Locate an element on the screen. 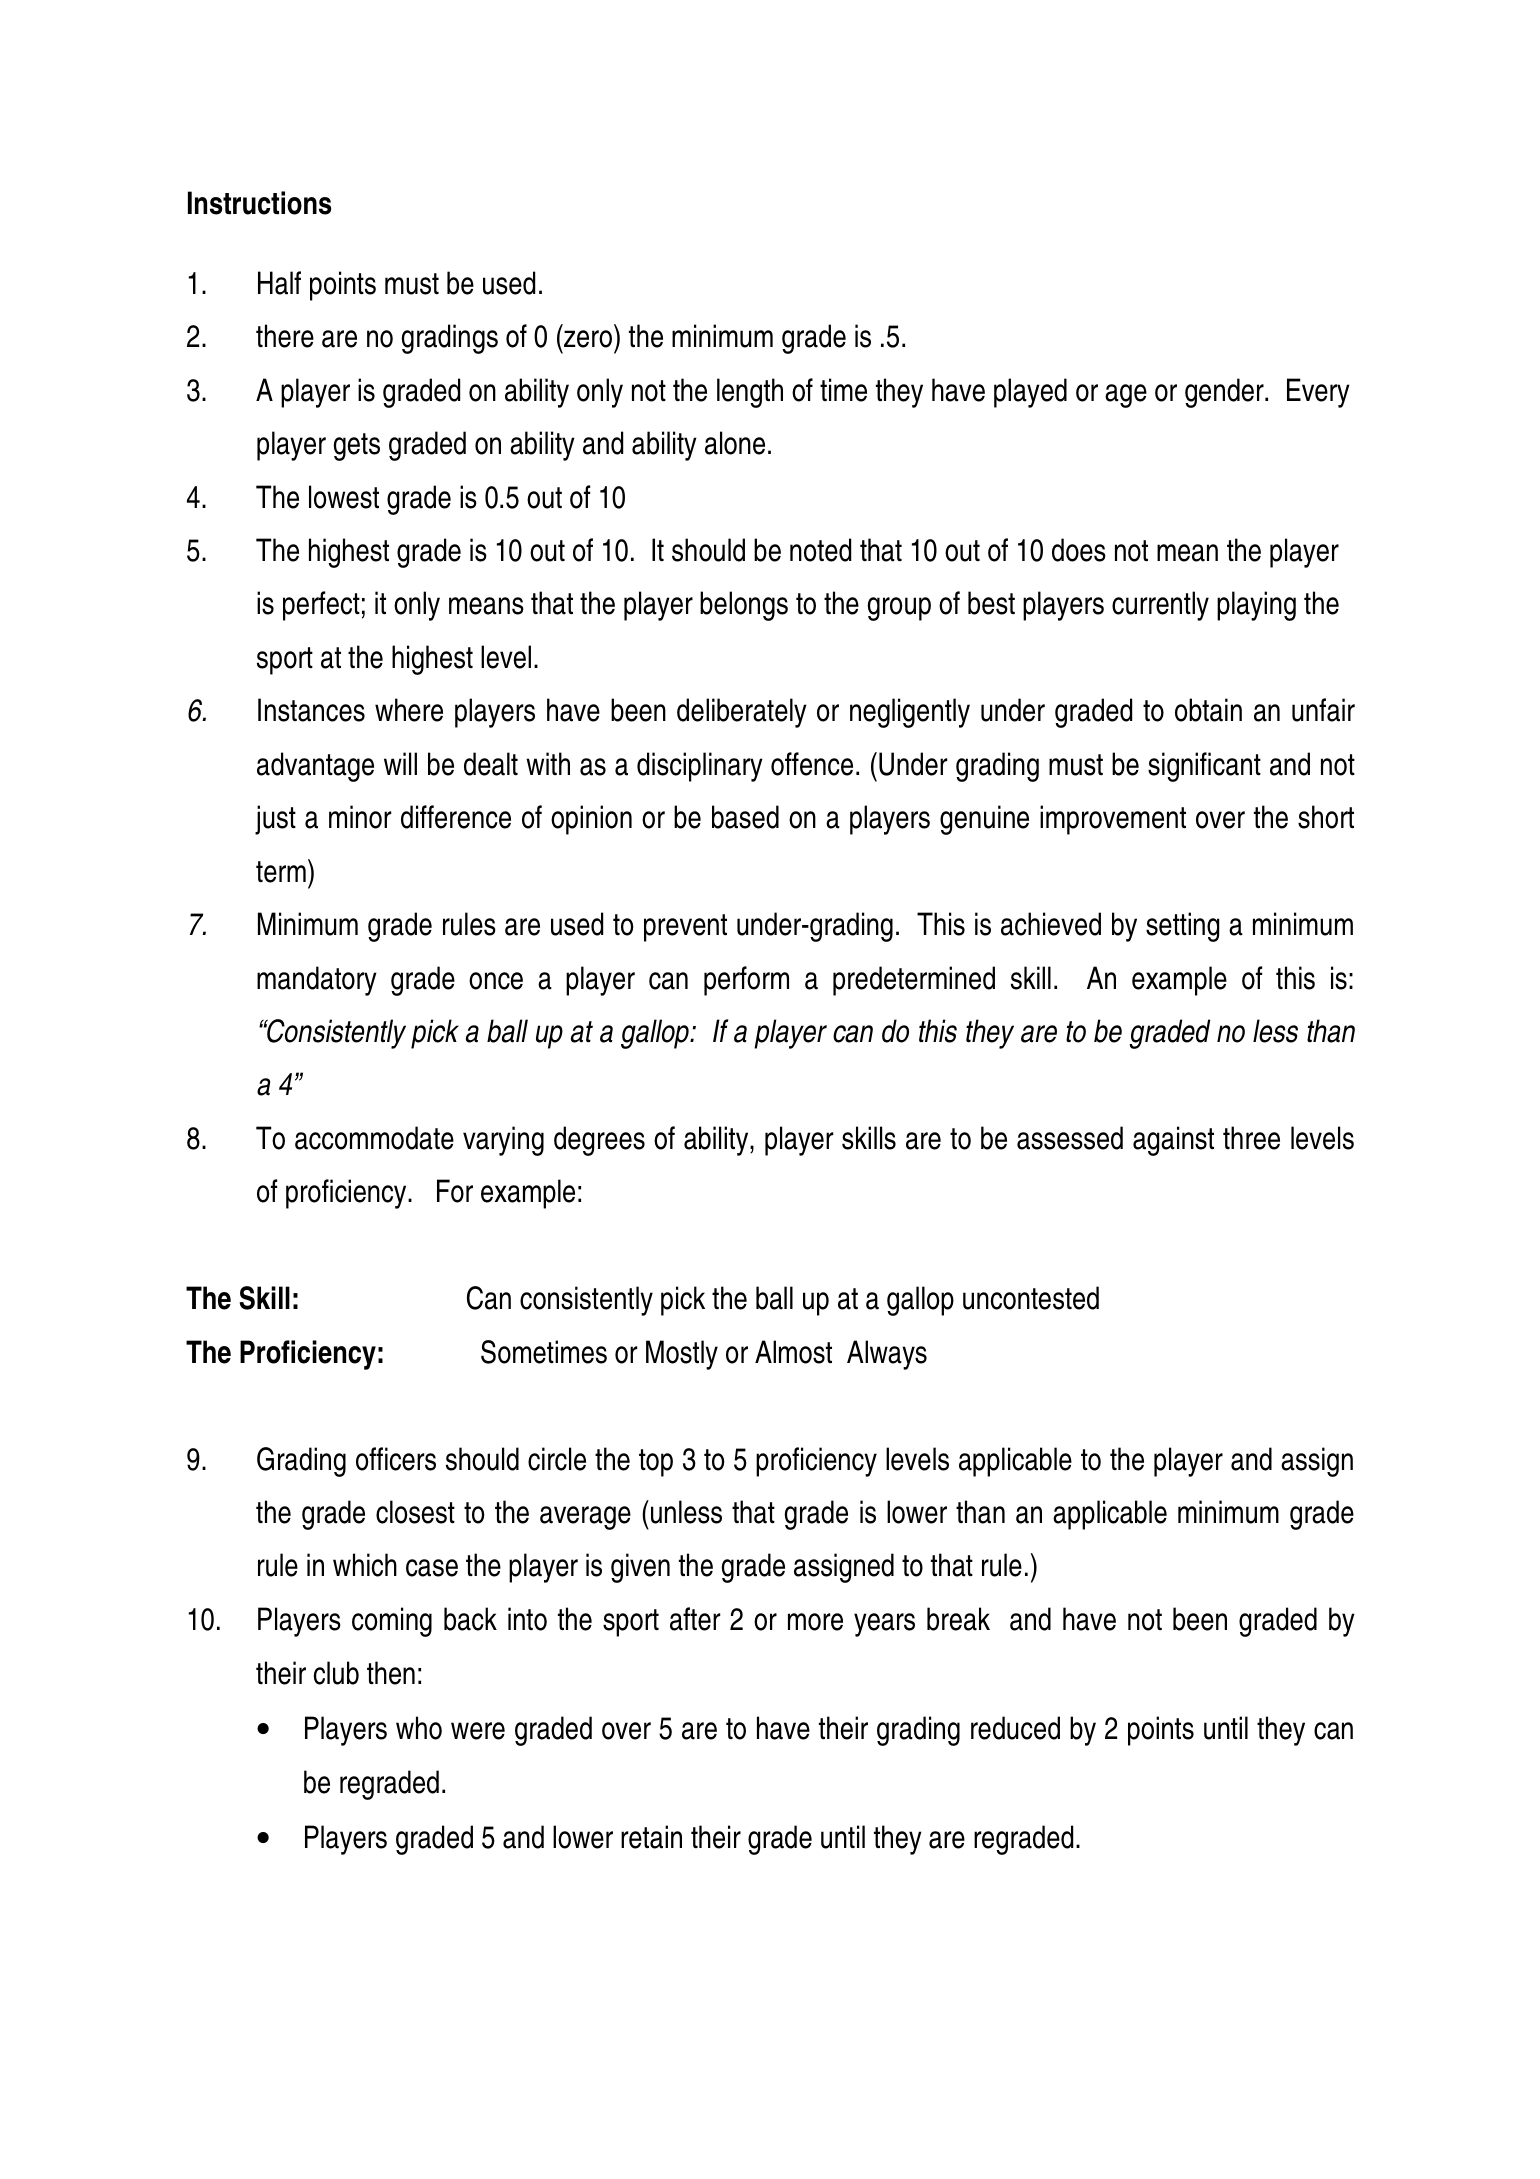  gender is located at coordinates (1225, 393).
